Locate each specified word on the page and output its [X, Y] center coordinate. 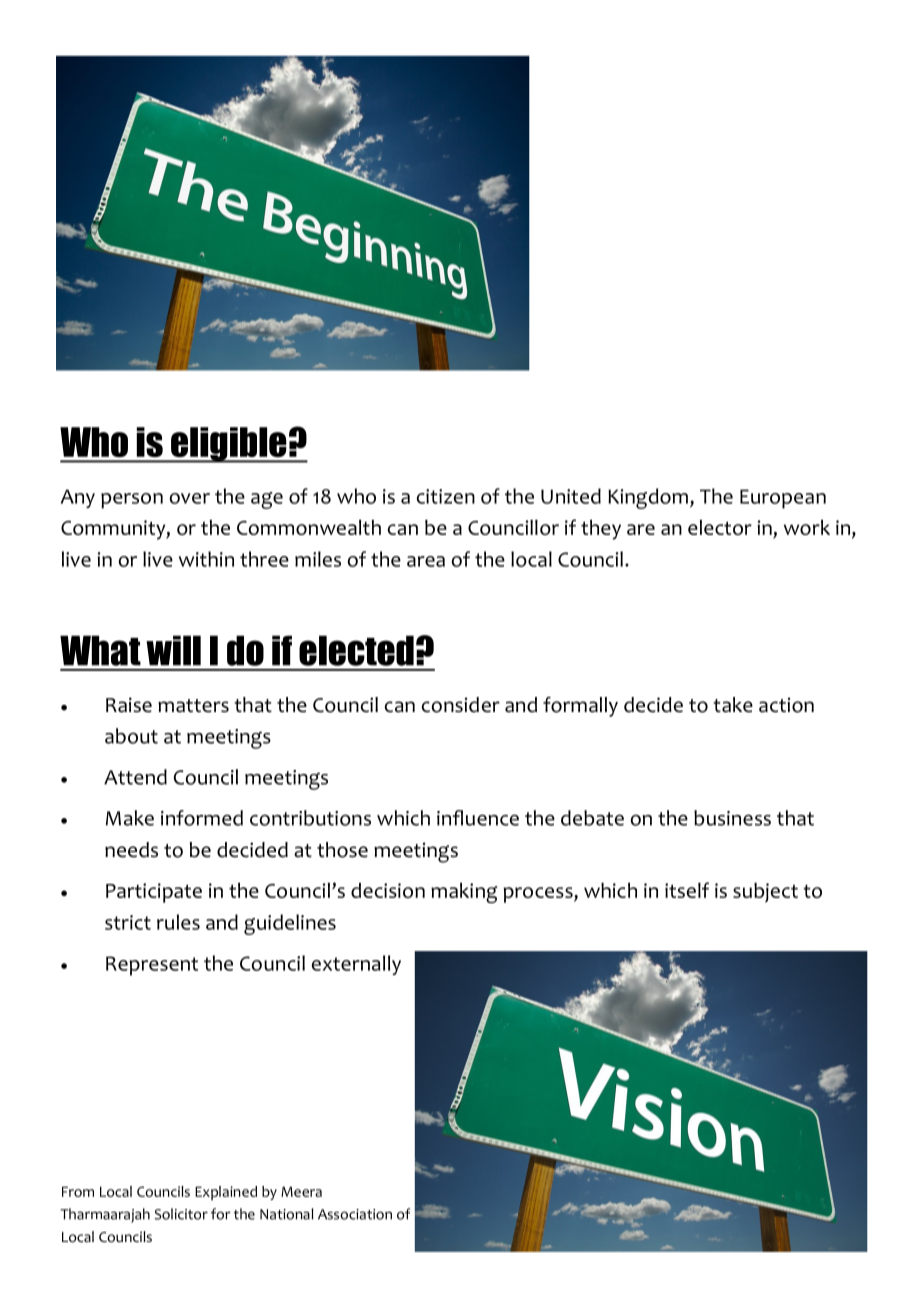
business [732, 818]
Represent [152, 966]
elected [356, 651]
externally [356, 965]
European [783, 499]
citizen [446, 496]
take [733, 705]
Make [130, 818]
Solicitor [181, 1214]
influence [478, 818]
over [190, 498]
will [173, 651]
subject [765, 893]
